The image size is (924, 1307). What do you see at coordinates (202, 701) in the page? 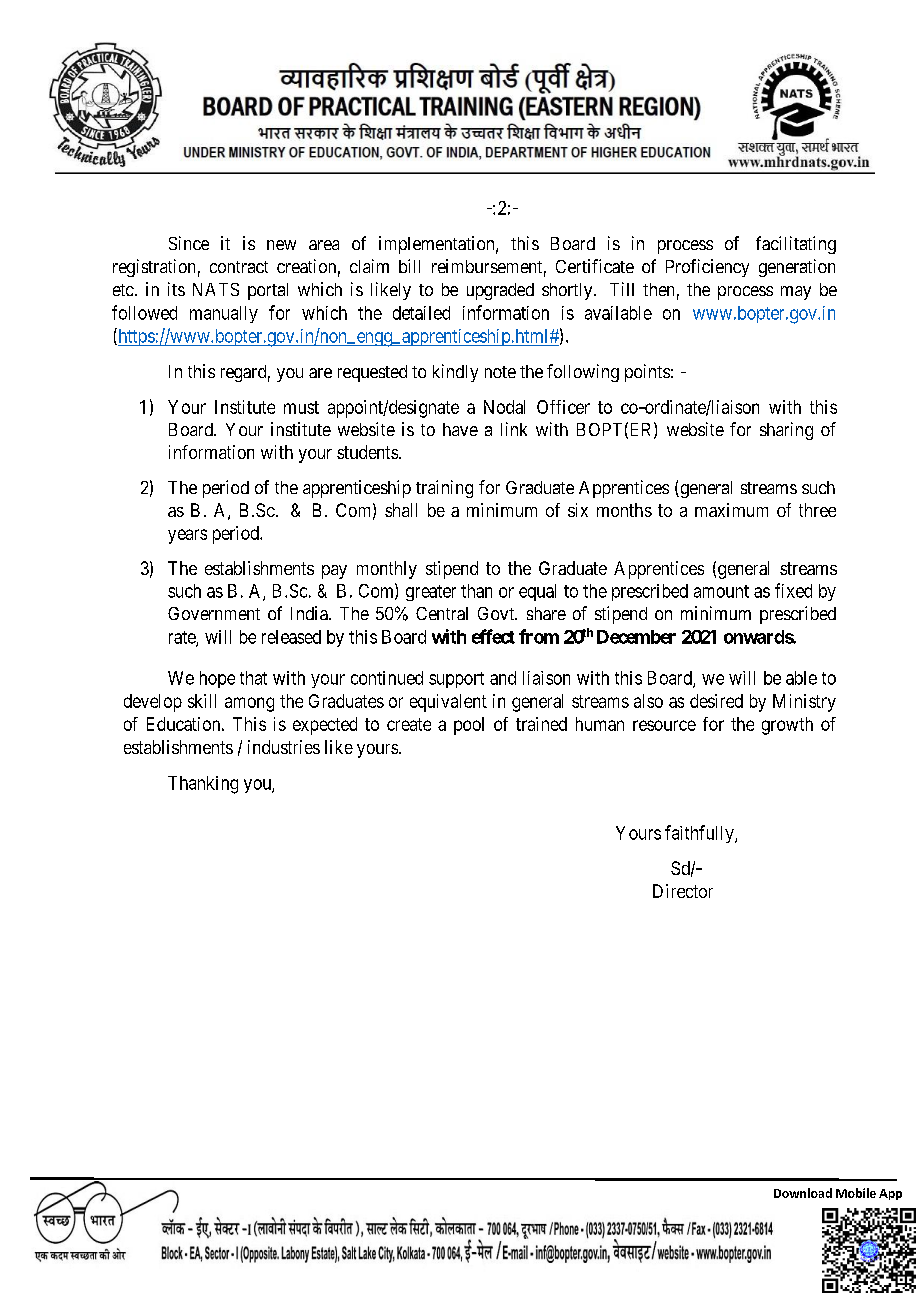
I see `skill` at bounding box center [202, 701].
